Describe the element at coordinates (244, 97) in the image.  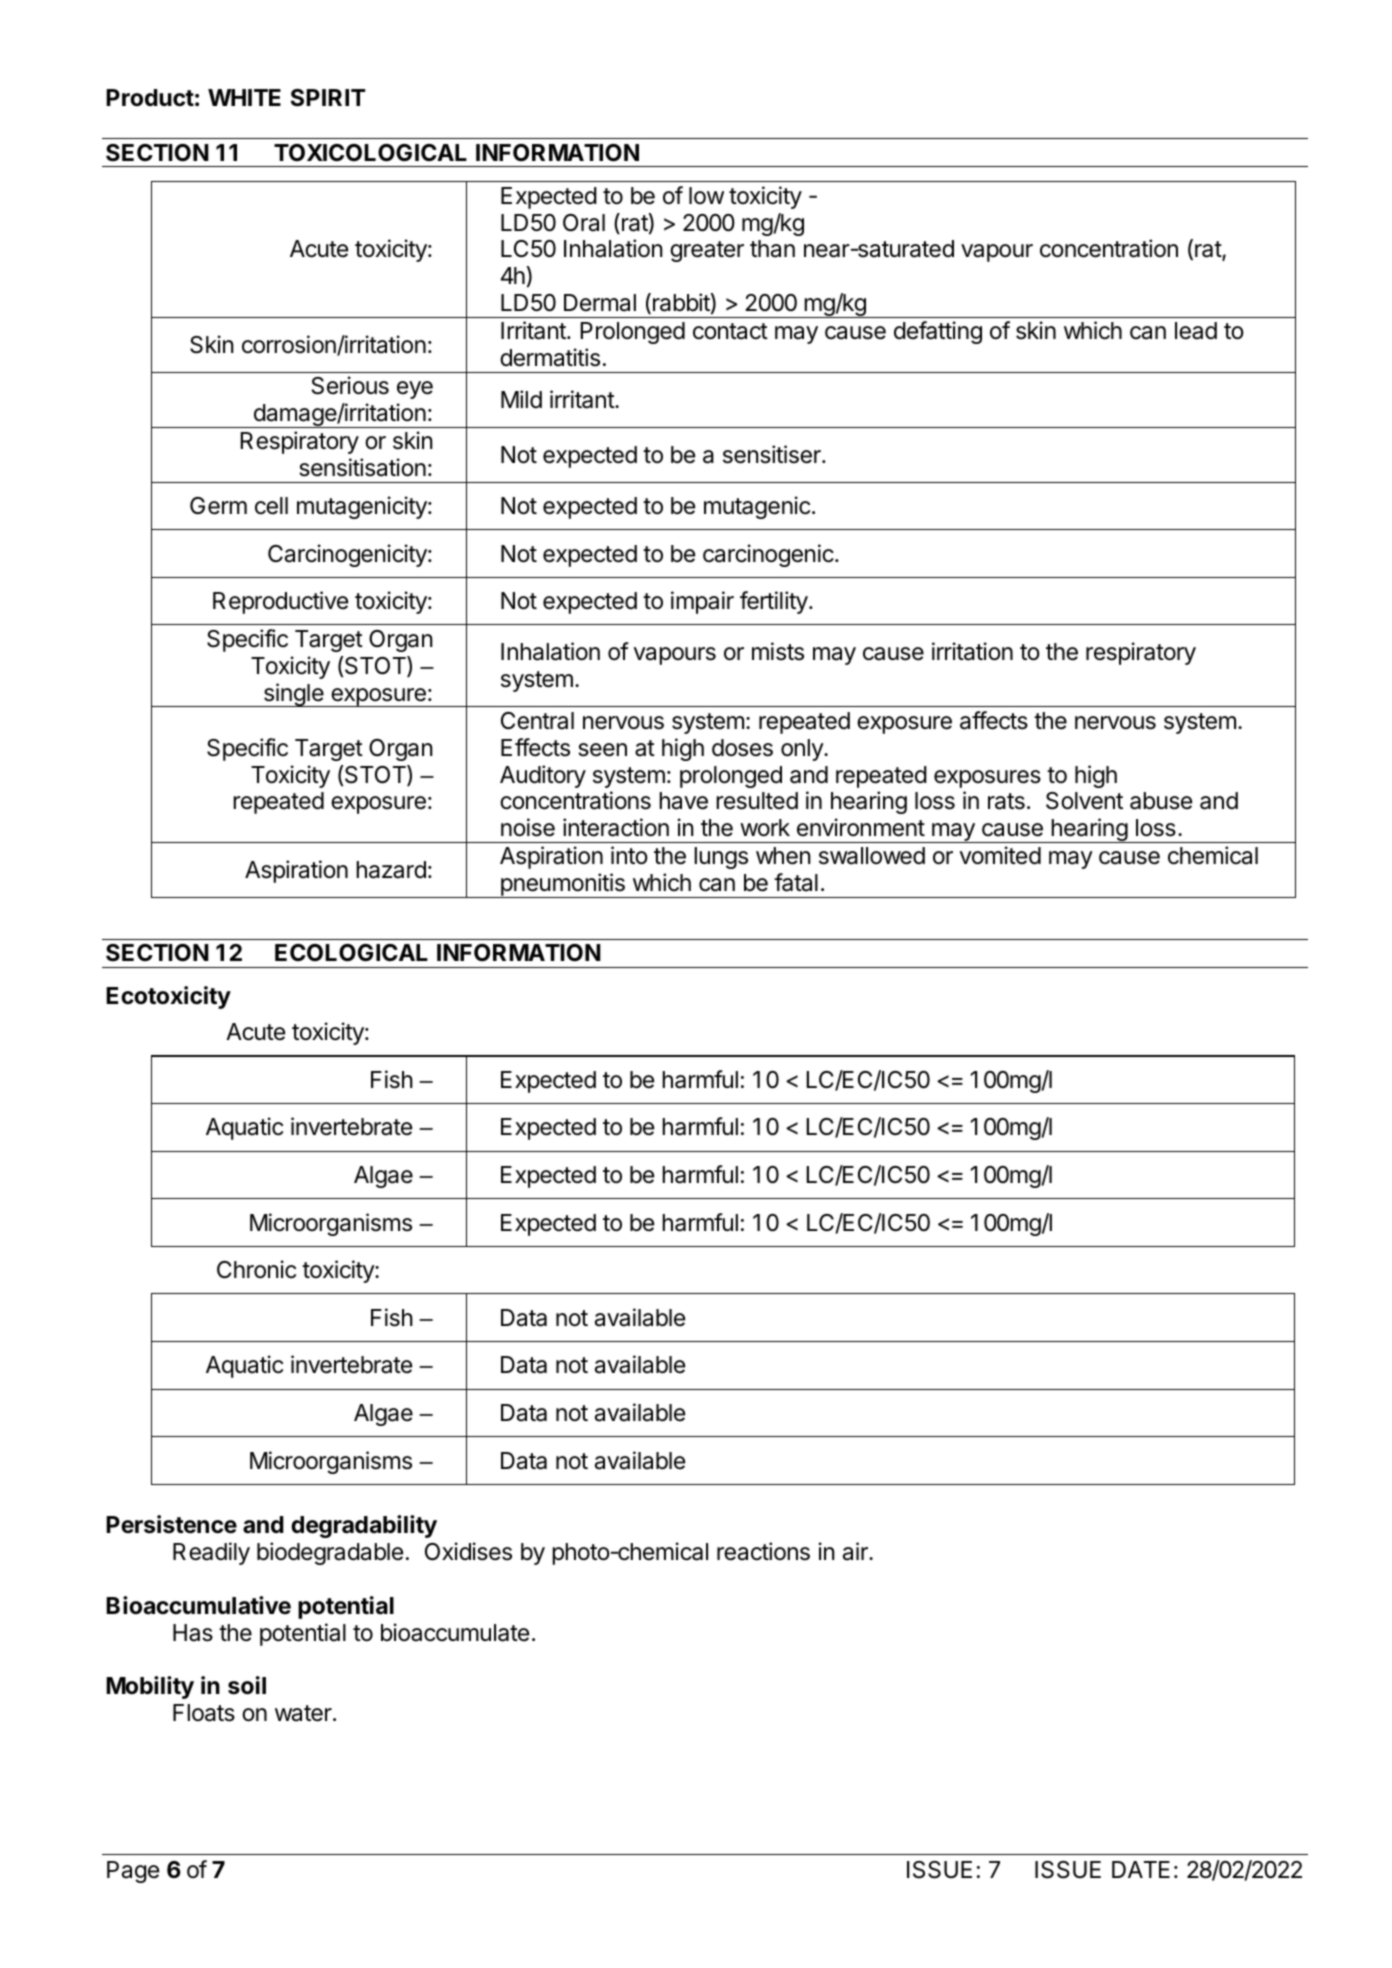
I see `WHITE` at that location.
